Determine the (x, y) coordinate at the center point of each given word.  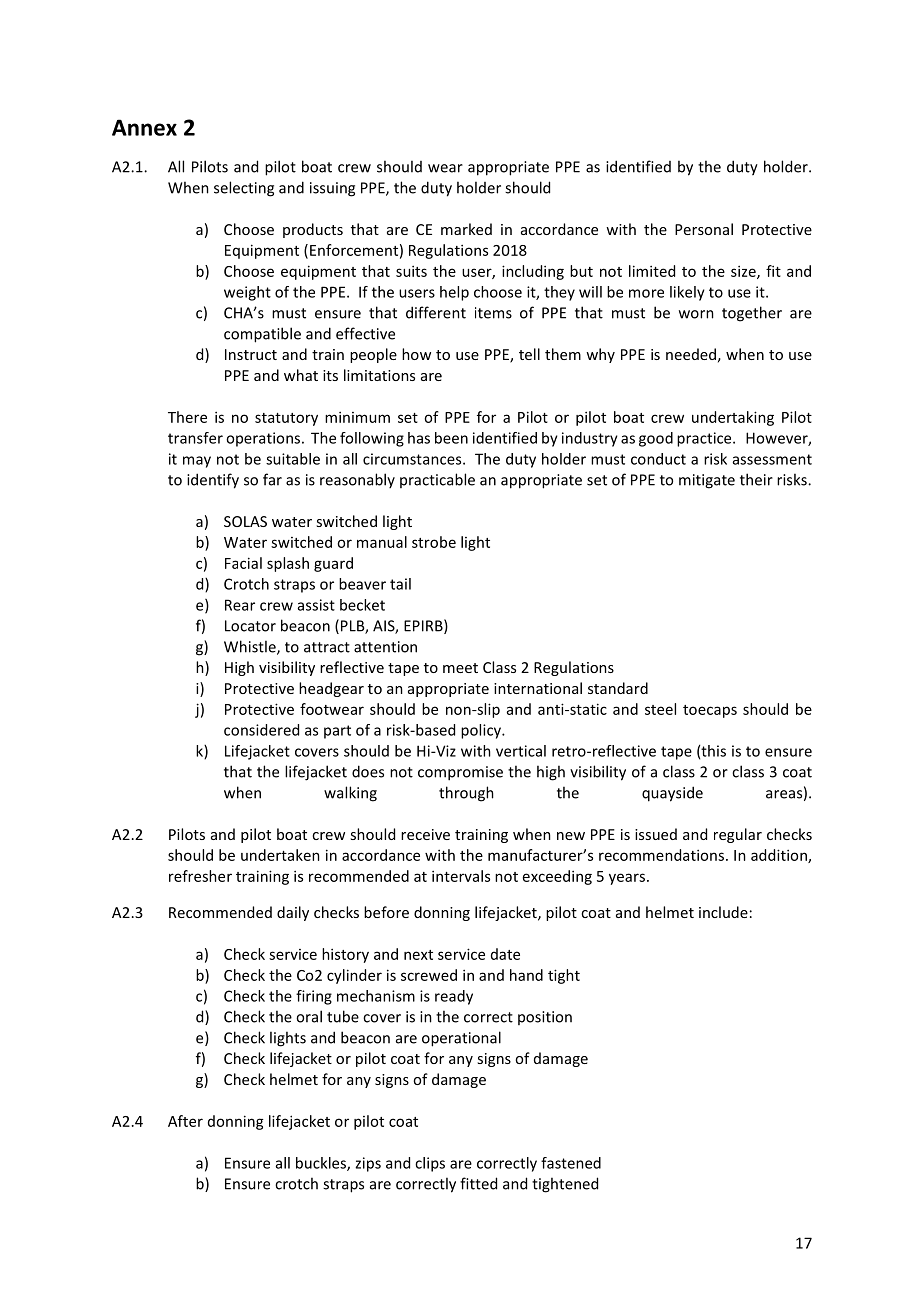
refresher (200, 876)
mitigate (707, 481)
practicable (437, 480)
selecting (244, 189)
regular (738, 835)
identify (213, 481)
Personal (704, 229)
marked (466, 229)
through (466, 794)
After (185, 1121)
